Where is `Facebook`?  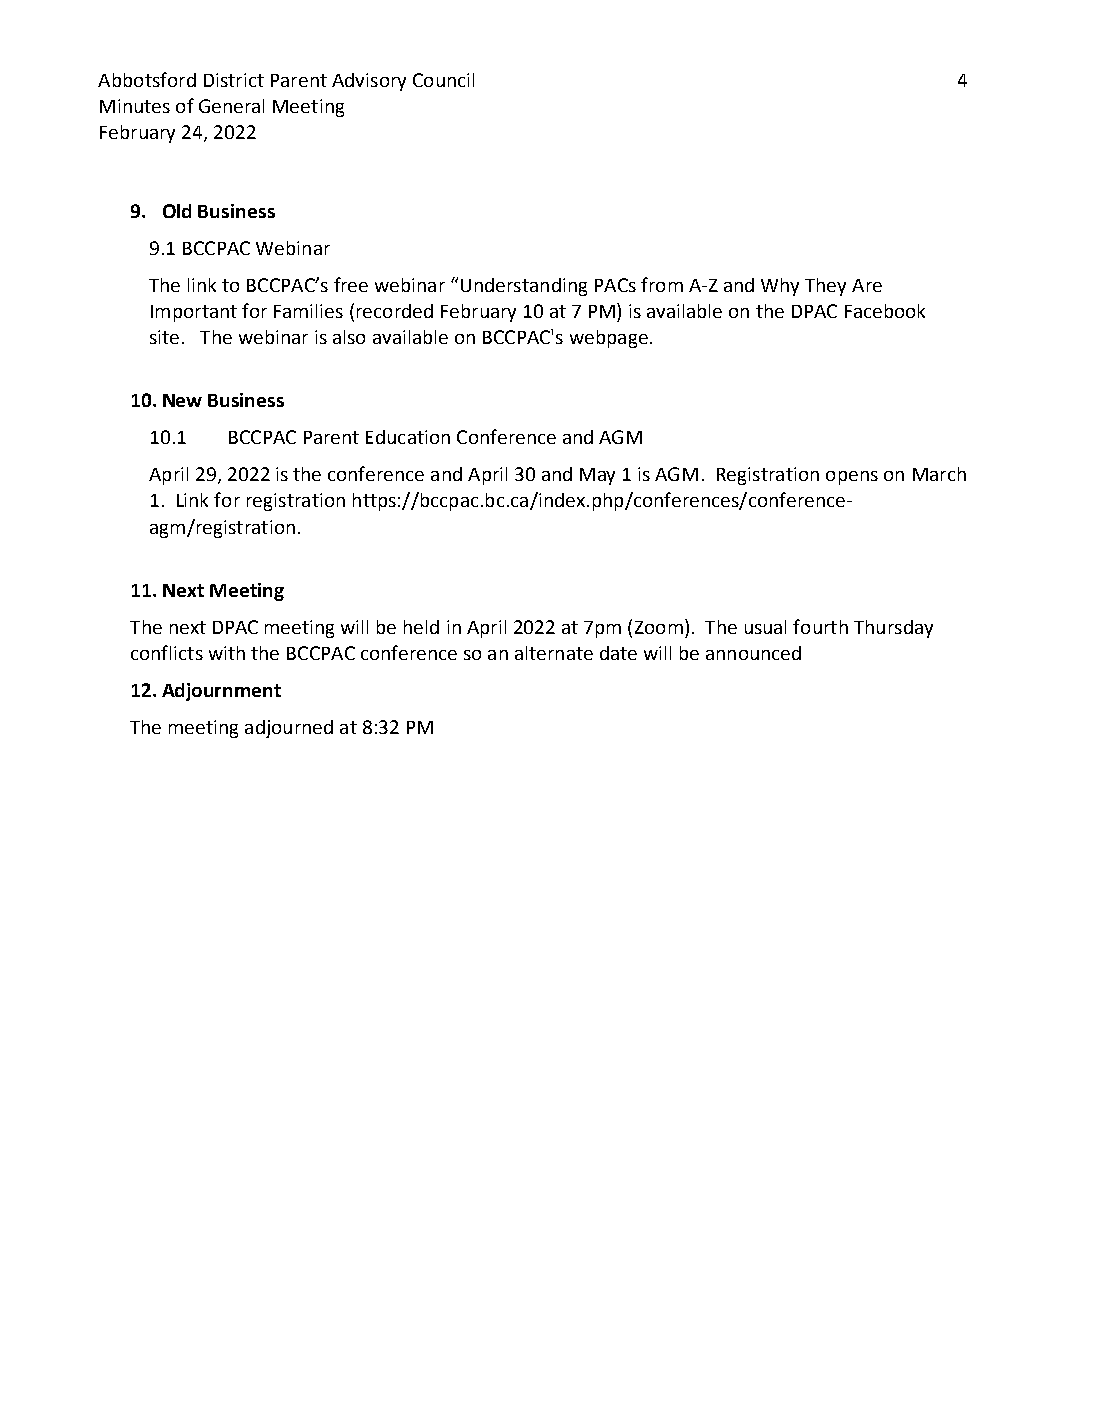 Facebook is located at coordinates (885, 311).
